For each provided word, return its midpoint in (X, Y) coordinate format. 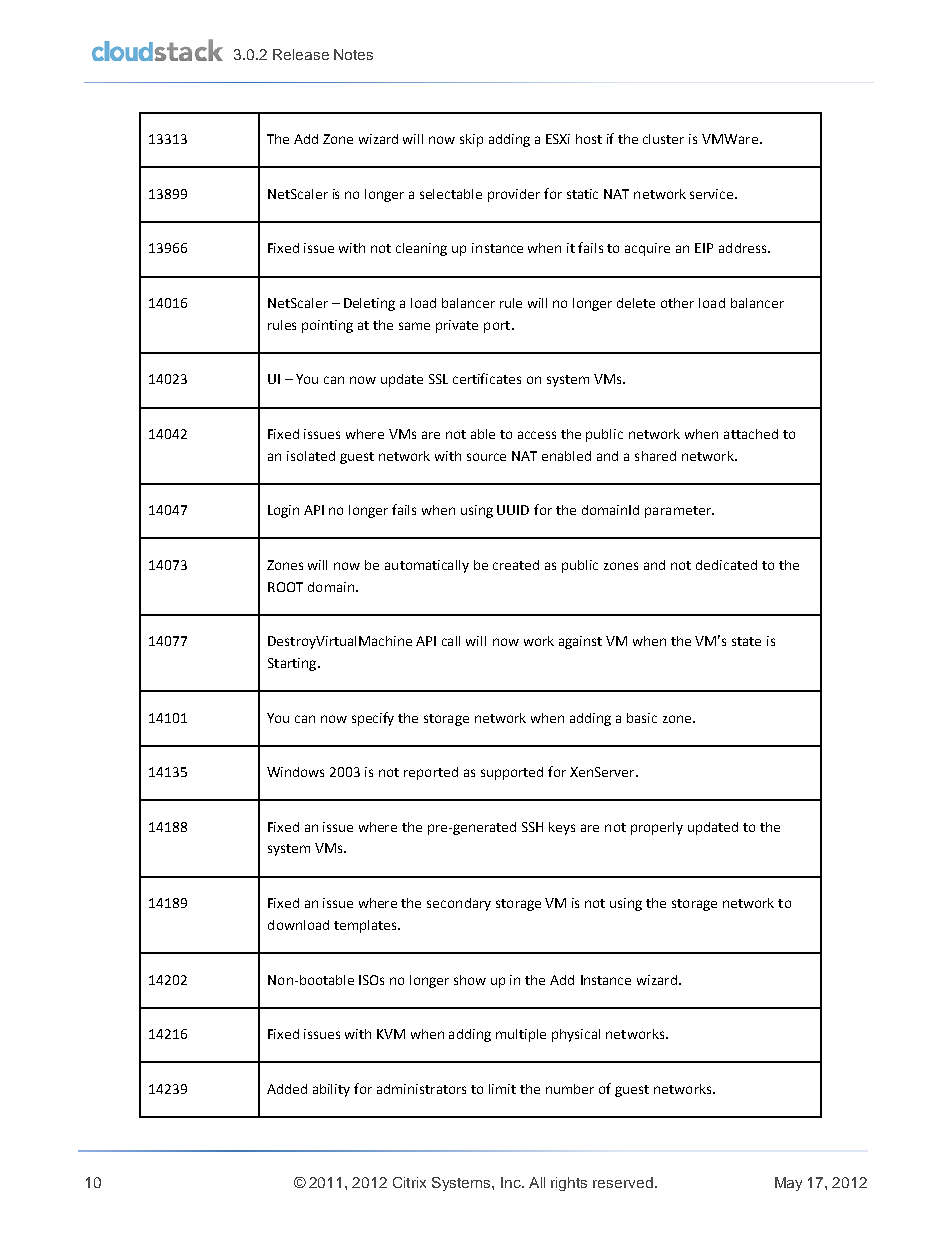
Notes (353, 54)
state (746, 641)
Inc (512, 1182)
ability (331, 1090)
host (589, 139)
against (580, 642)
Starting (293, 664)
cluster (663, 139)
